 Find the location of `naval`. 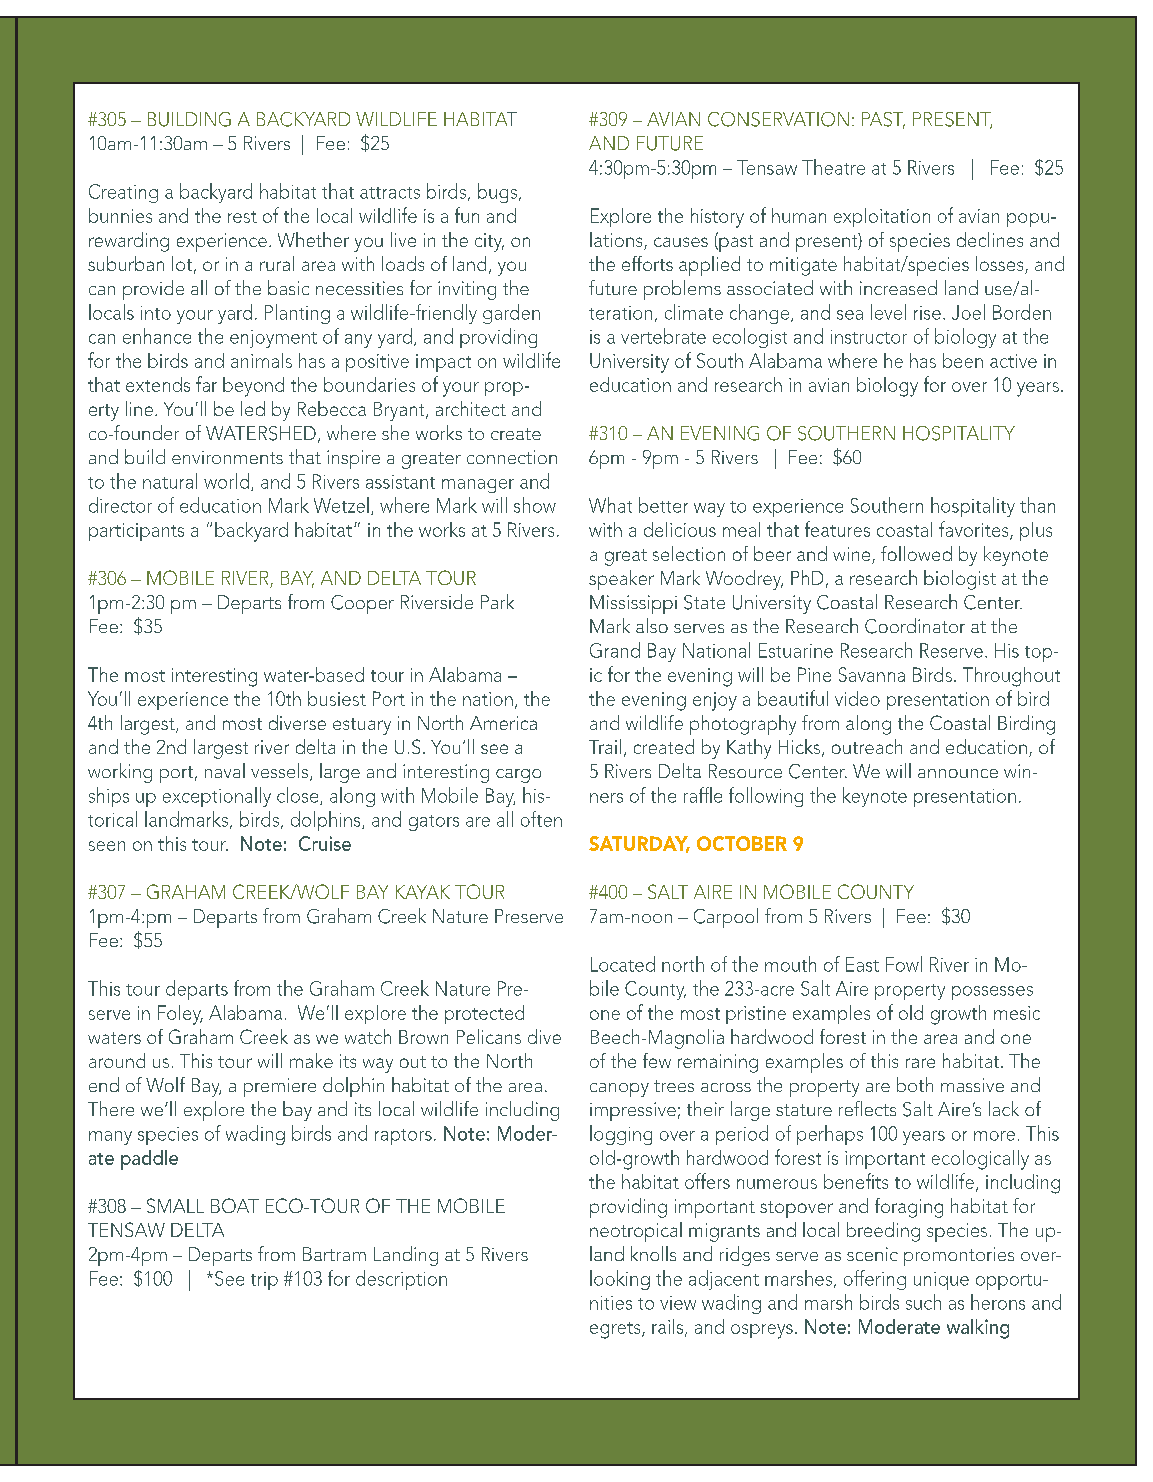

naval is located at coordinates (225, 770).
